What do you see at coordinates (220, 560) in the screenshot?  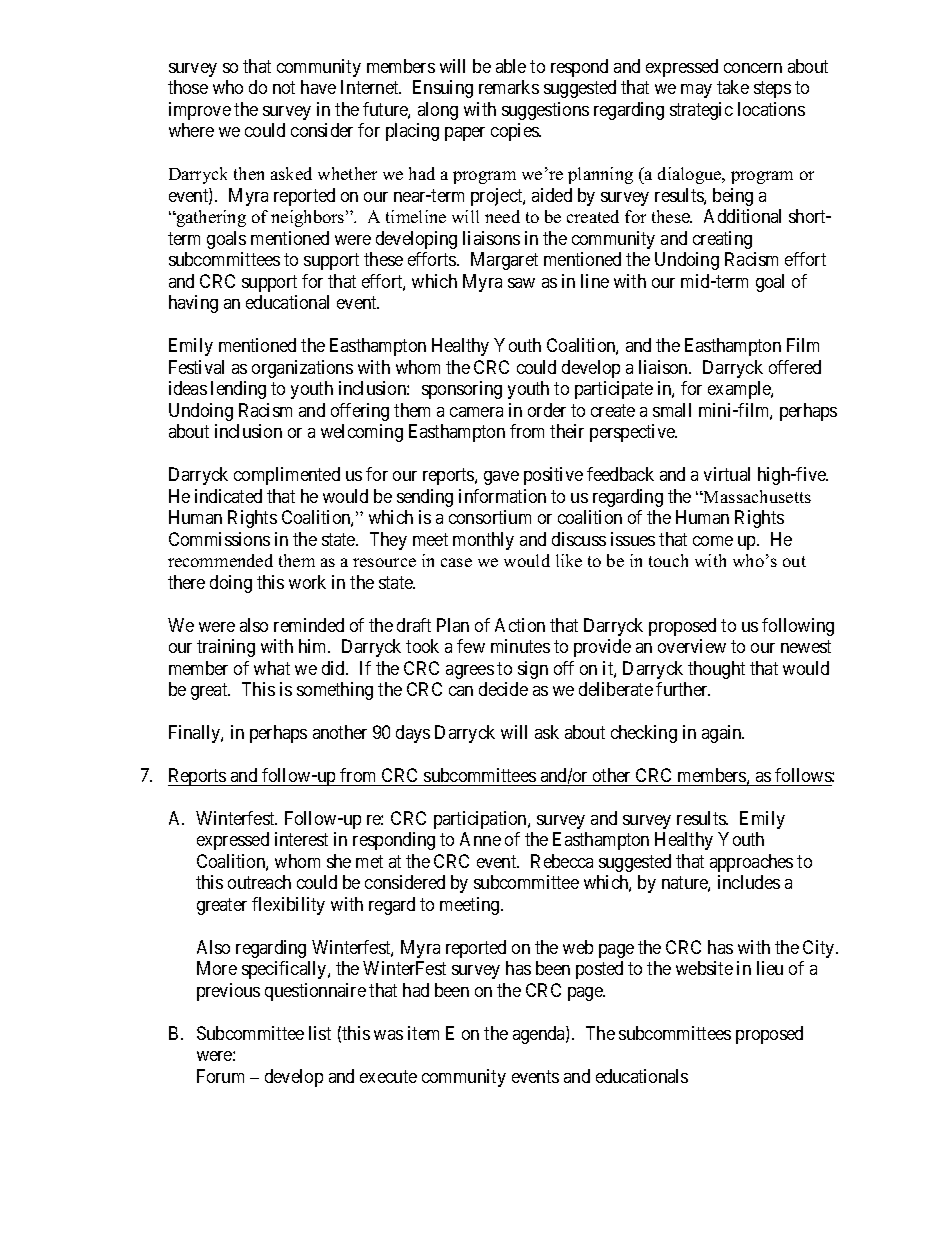 I see `recommended` at bounding box center [220, 560].
